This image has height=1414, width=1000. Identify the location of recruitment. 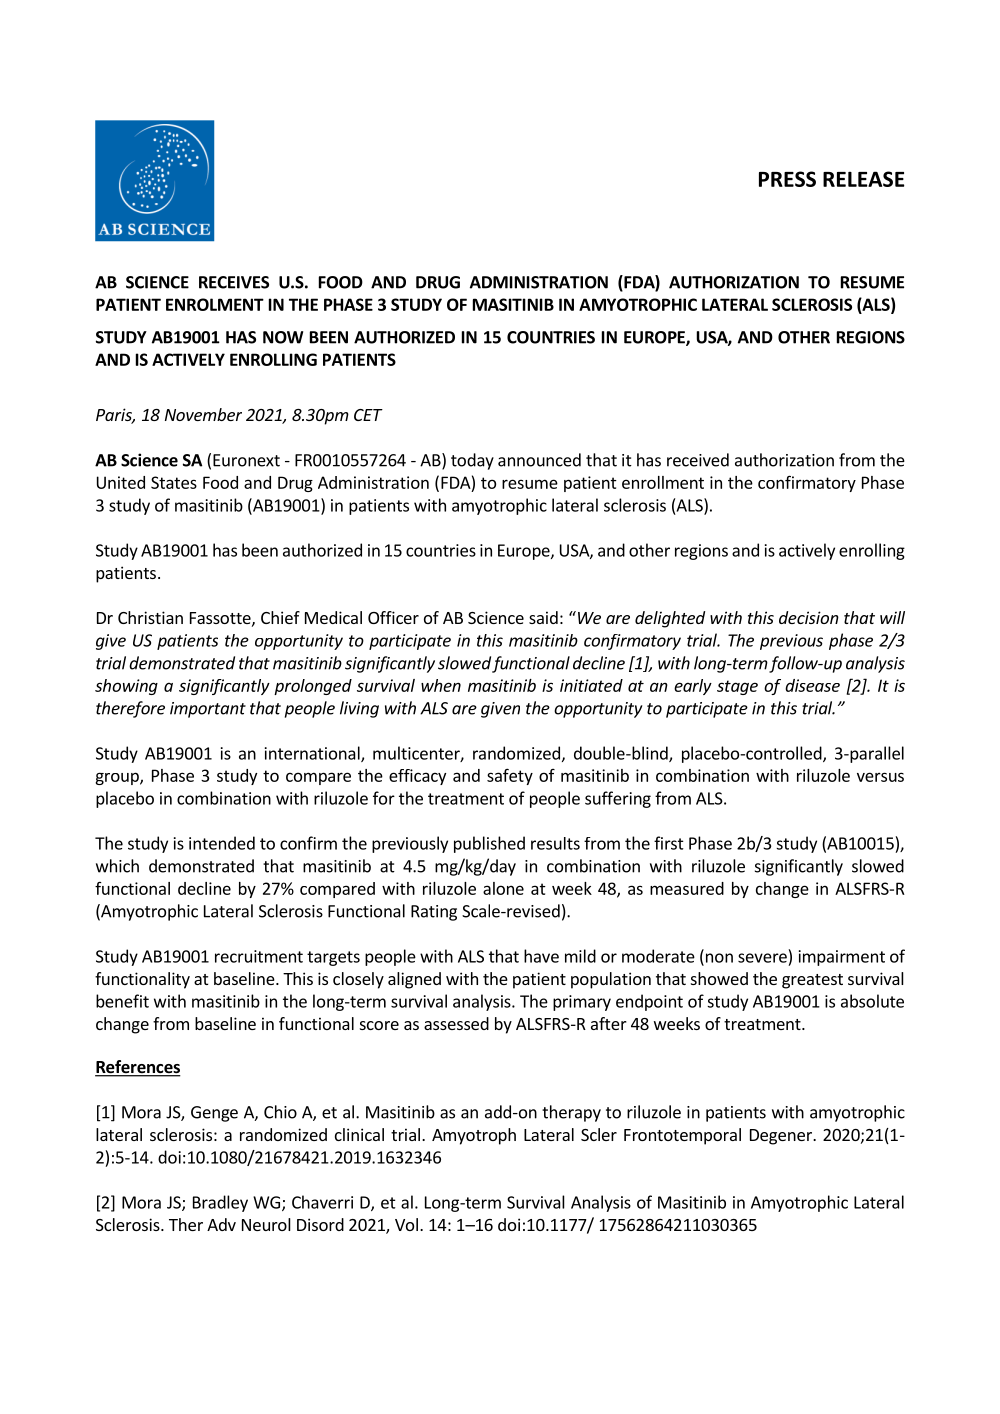
(259, 956).
